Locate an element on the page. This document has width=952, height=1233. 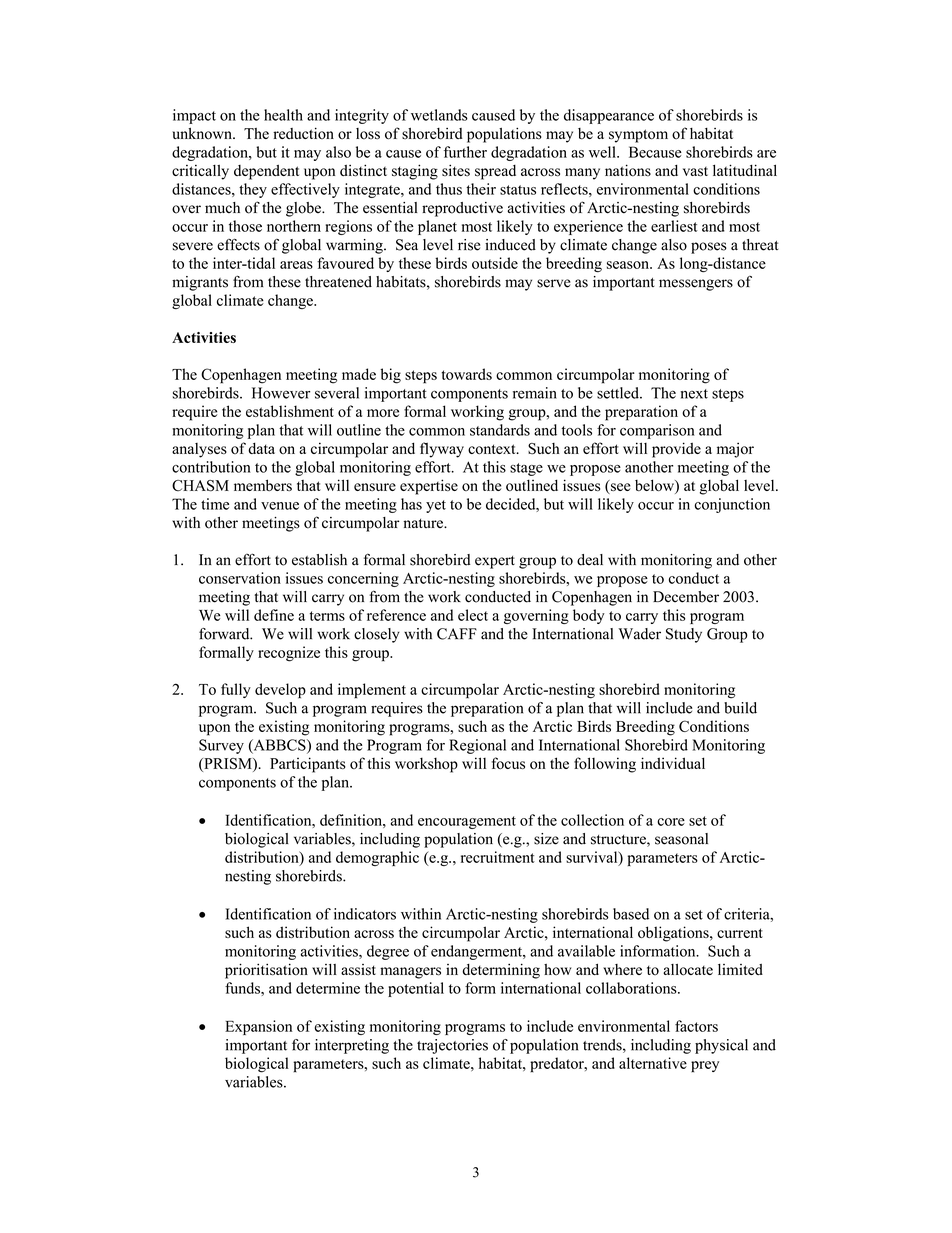
Survey is located at coordinates (221, 746).
